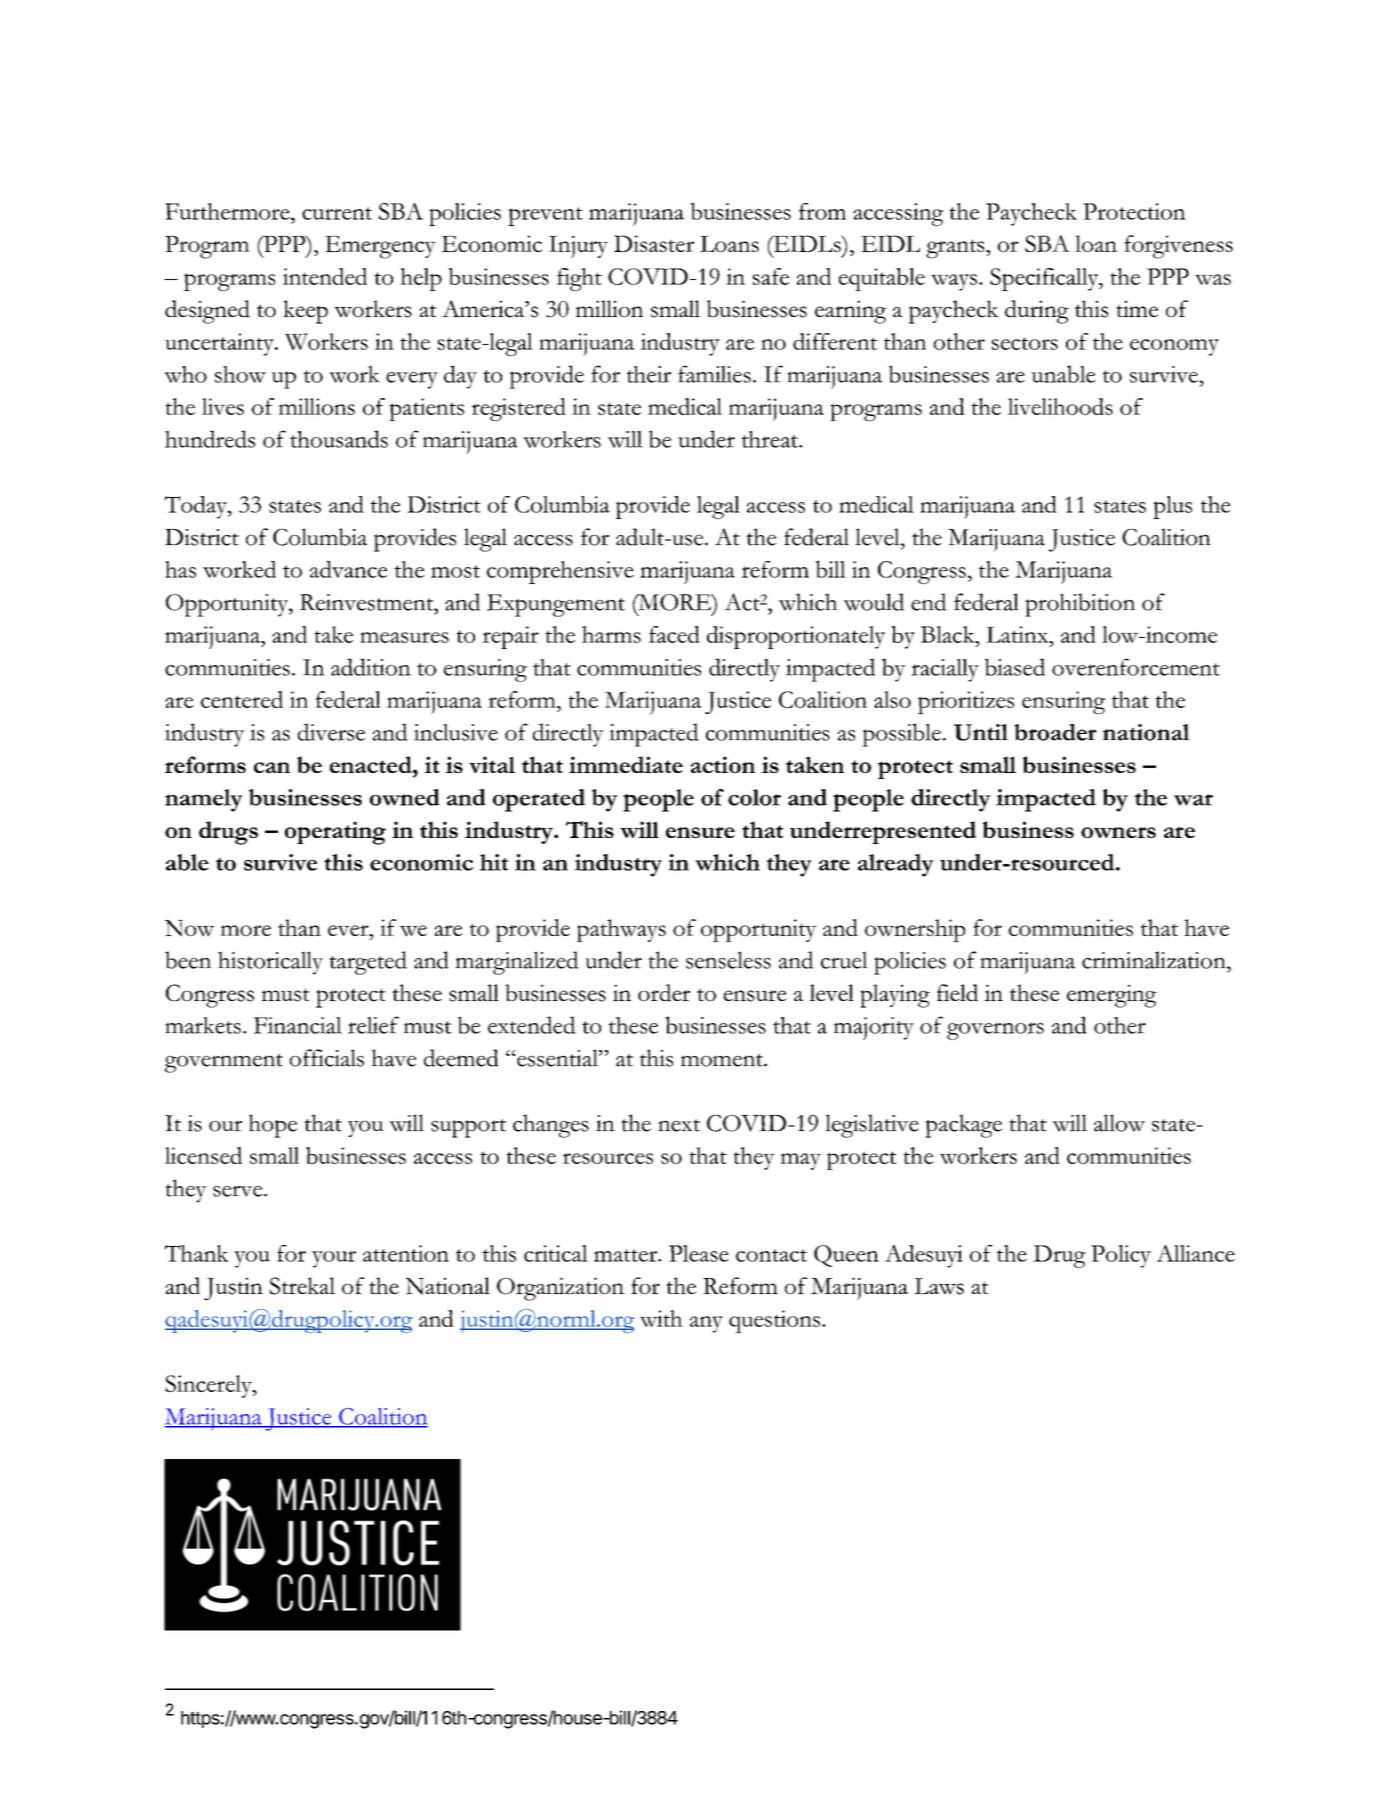 This screenshot has width=1400, height=1812. I want to click on Disaster, so click(654, 243).
